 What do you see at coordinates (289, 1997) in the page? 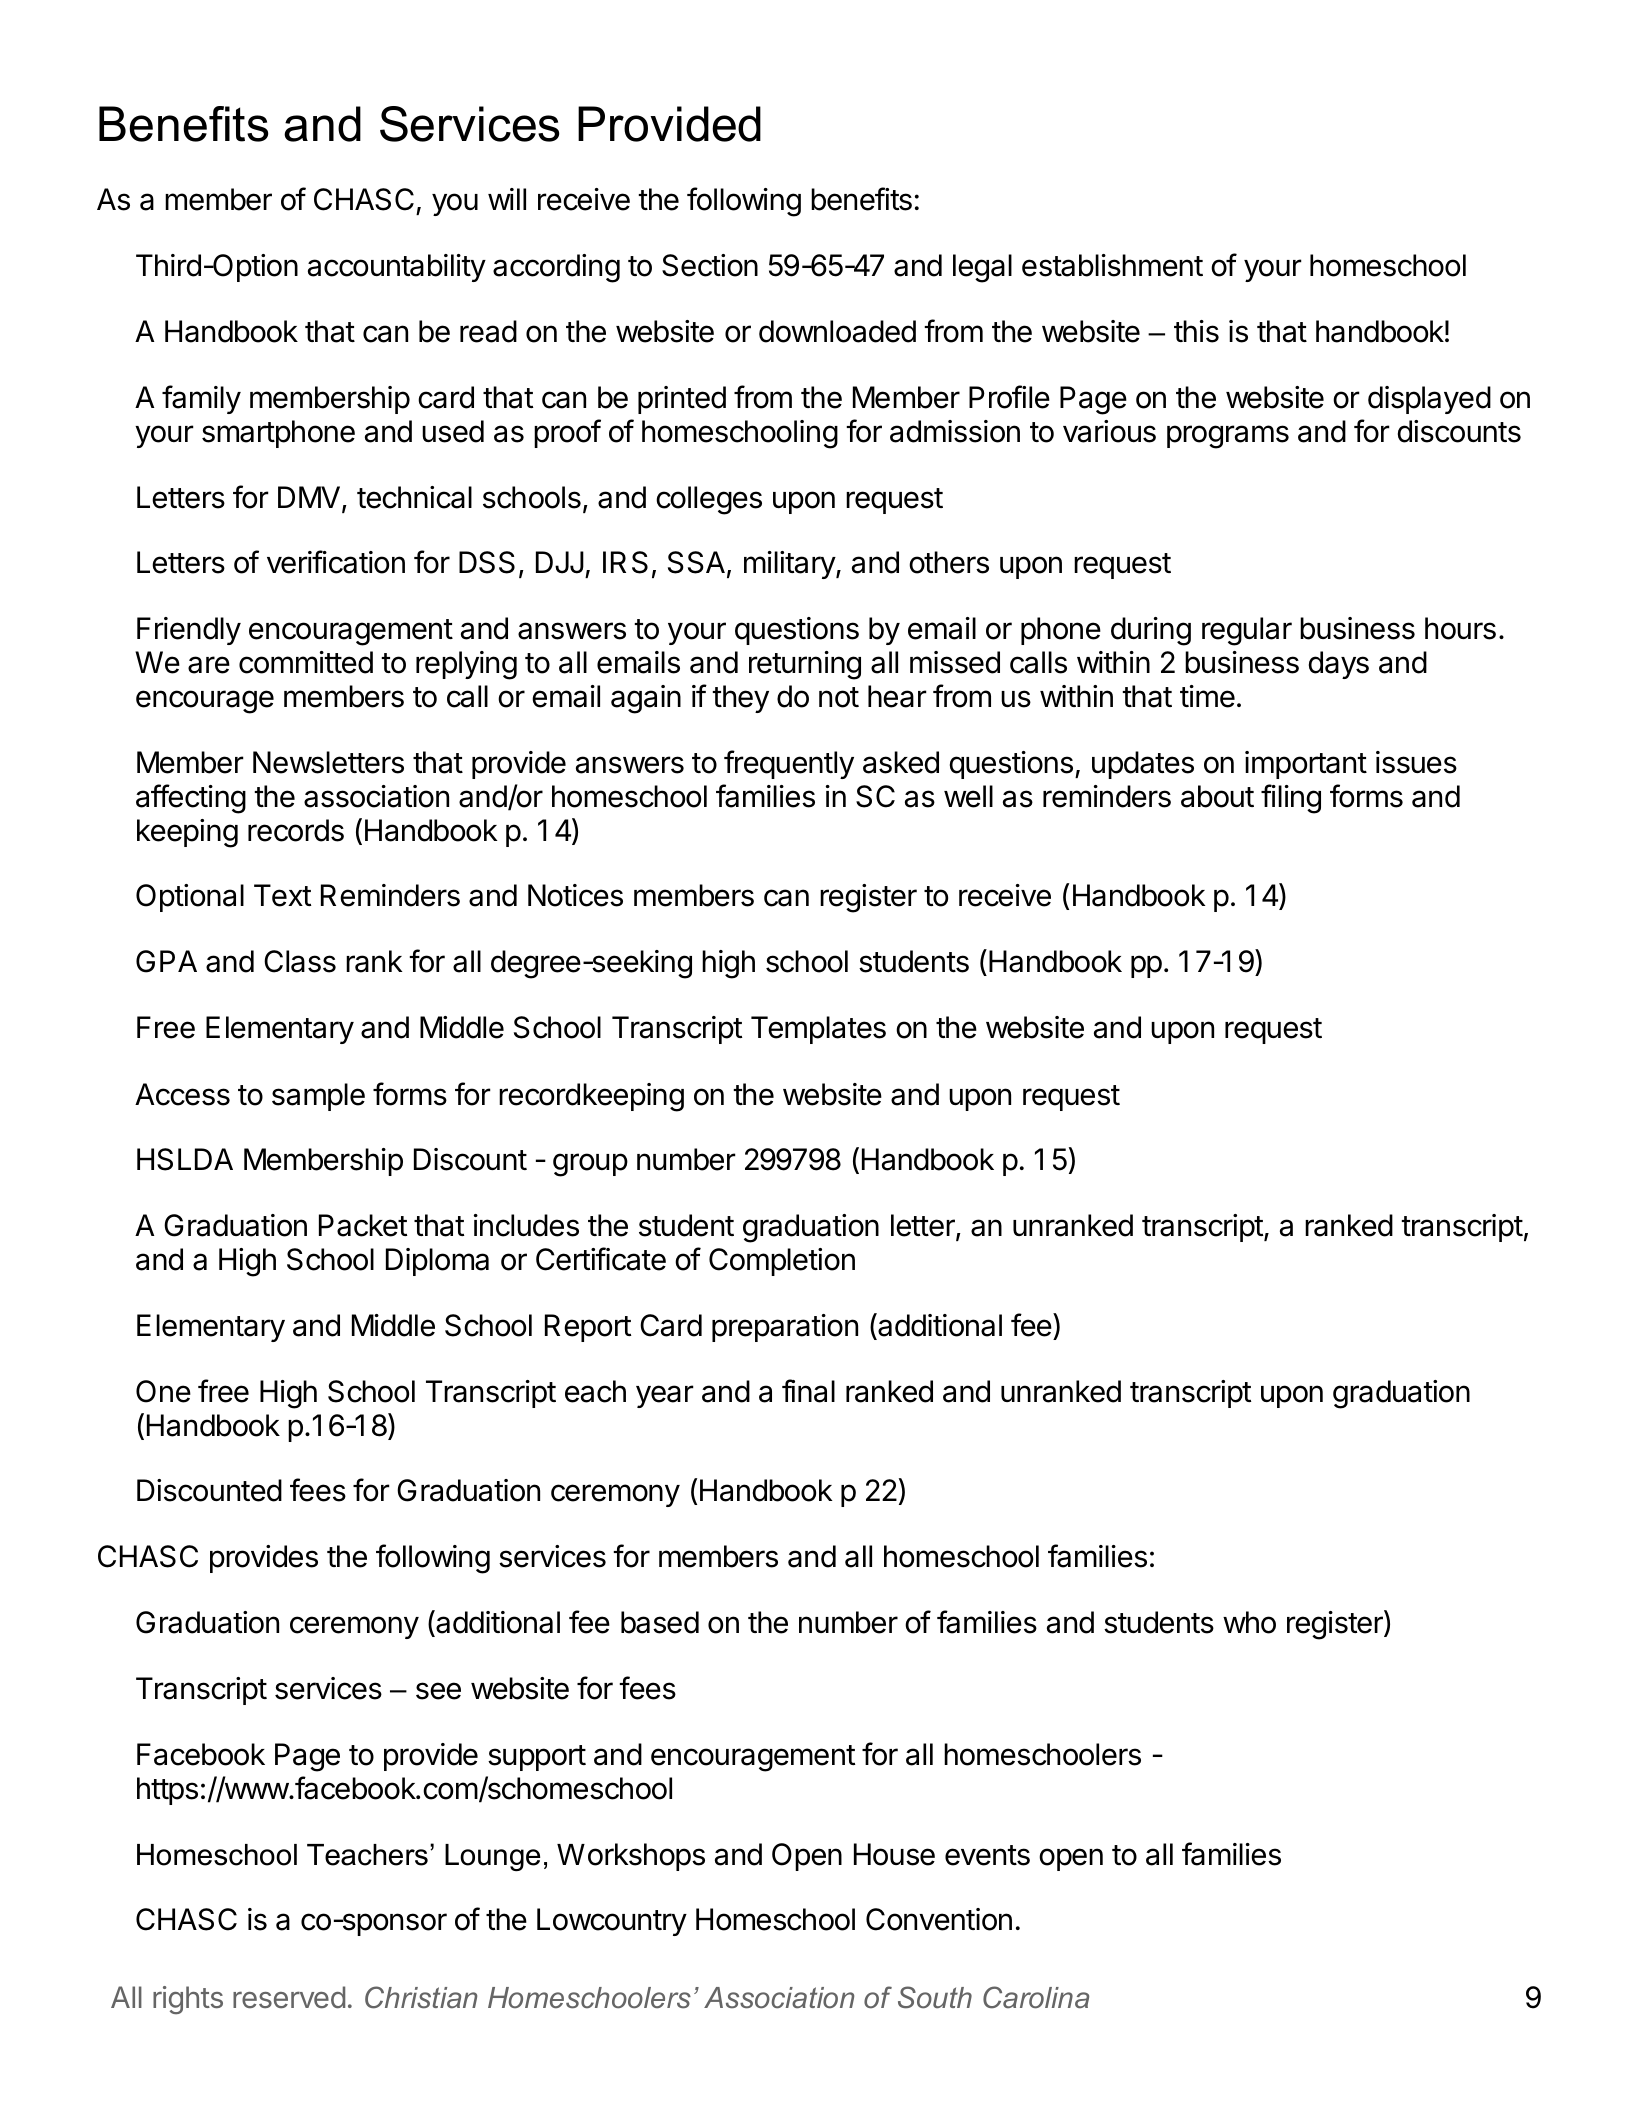
I see `reserved` at bounding box center [289, 1997].
